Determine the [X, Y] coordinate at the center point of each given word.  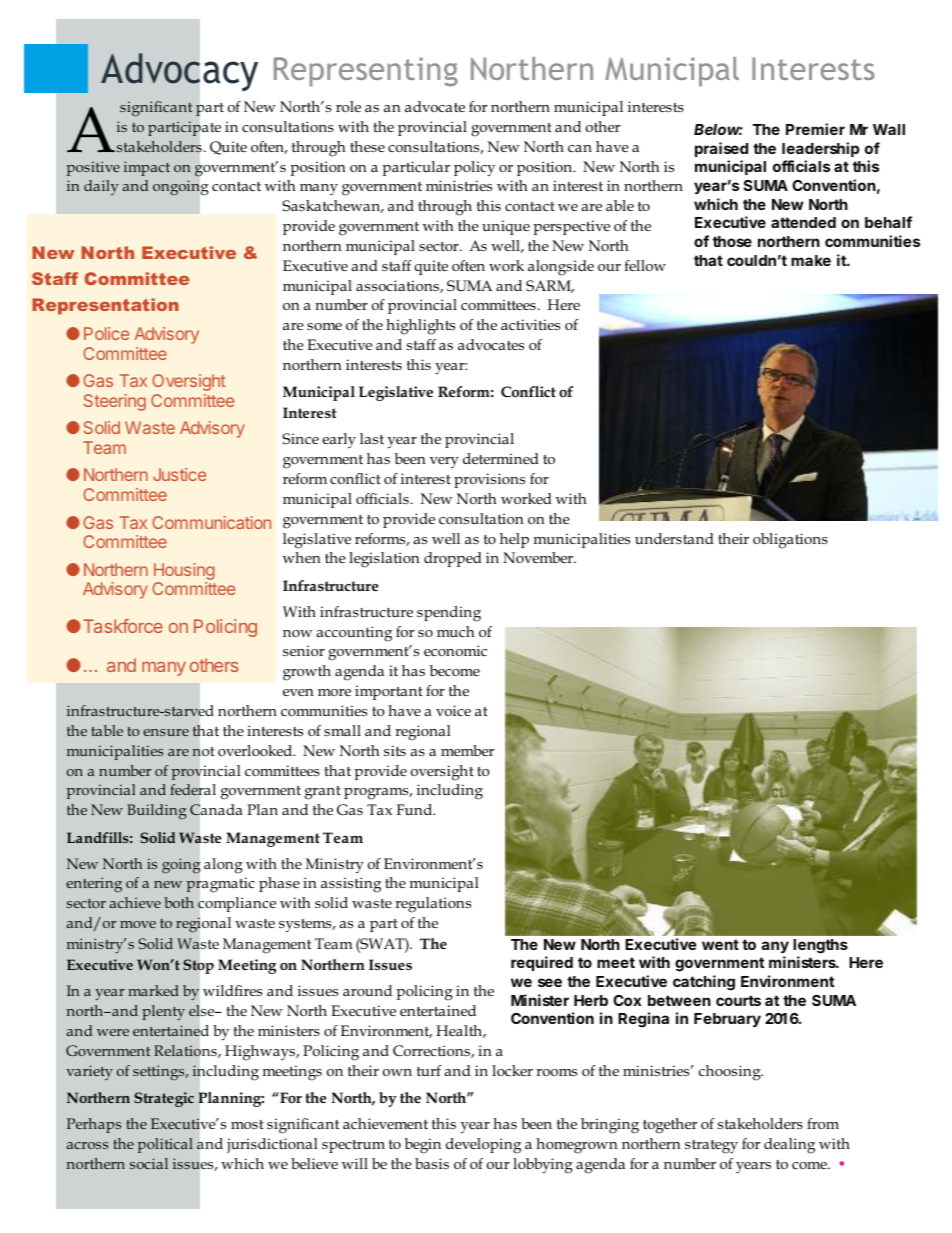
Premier [815, 129]
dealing [789, 1146]
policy [474, 169]
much [456, 631]
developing [483, 1146]
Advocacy [179, 72]
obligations [790, 541]
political [165, 1145]
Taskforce [123, 626]
